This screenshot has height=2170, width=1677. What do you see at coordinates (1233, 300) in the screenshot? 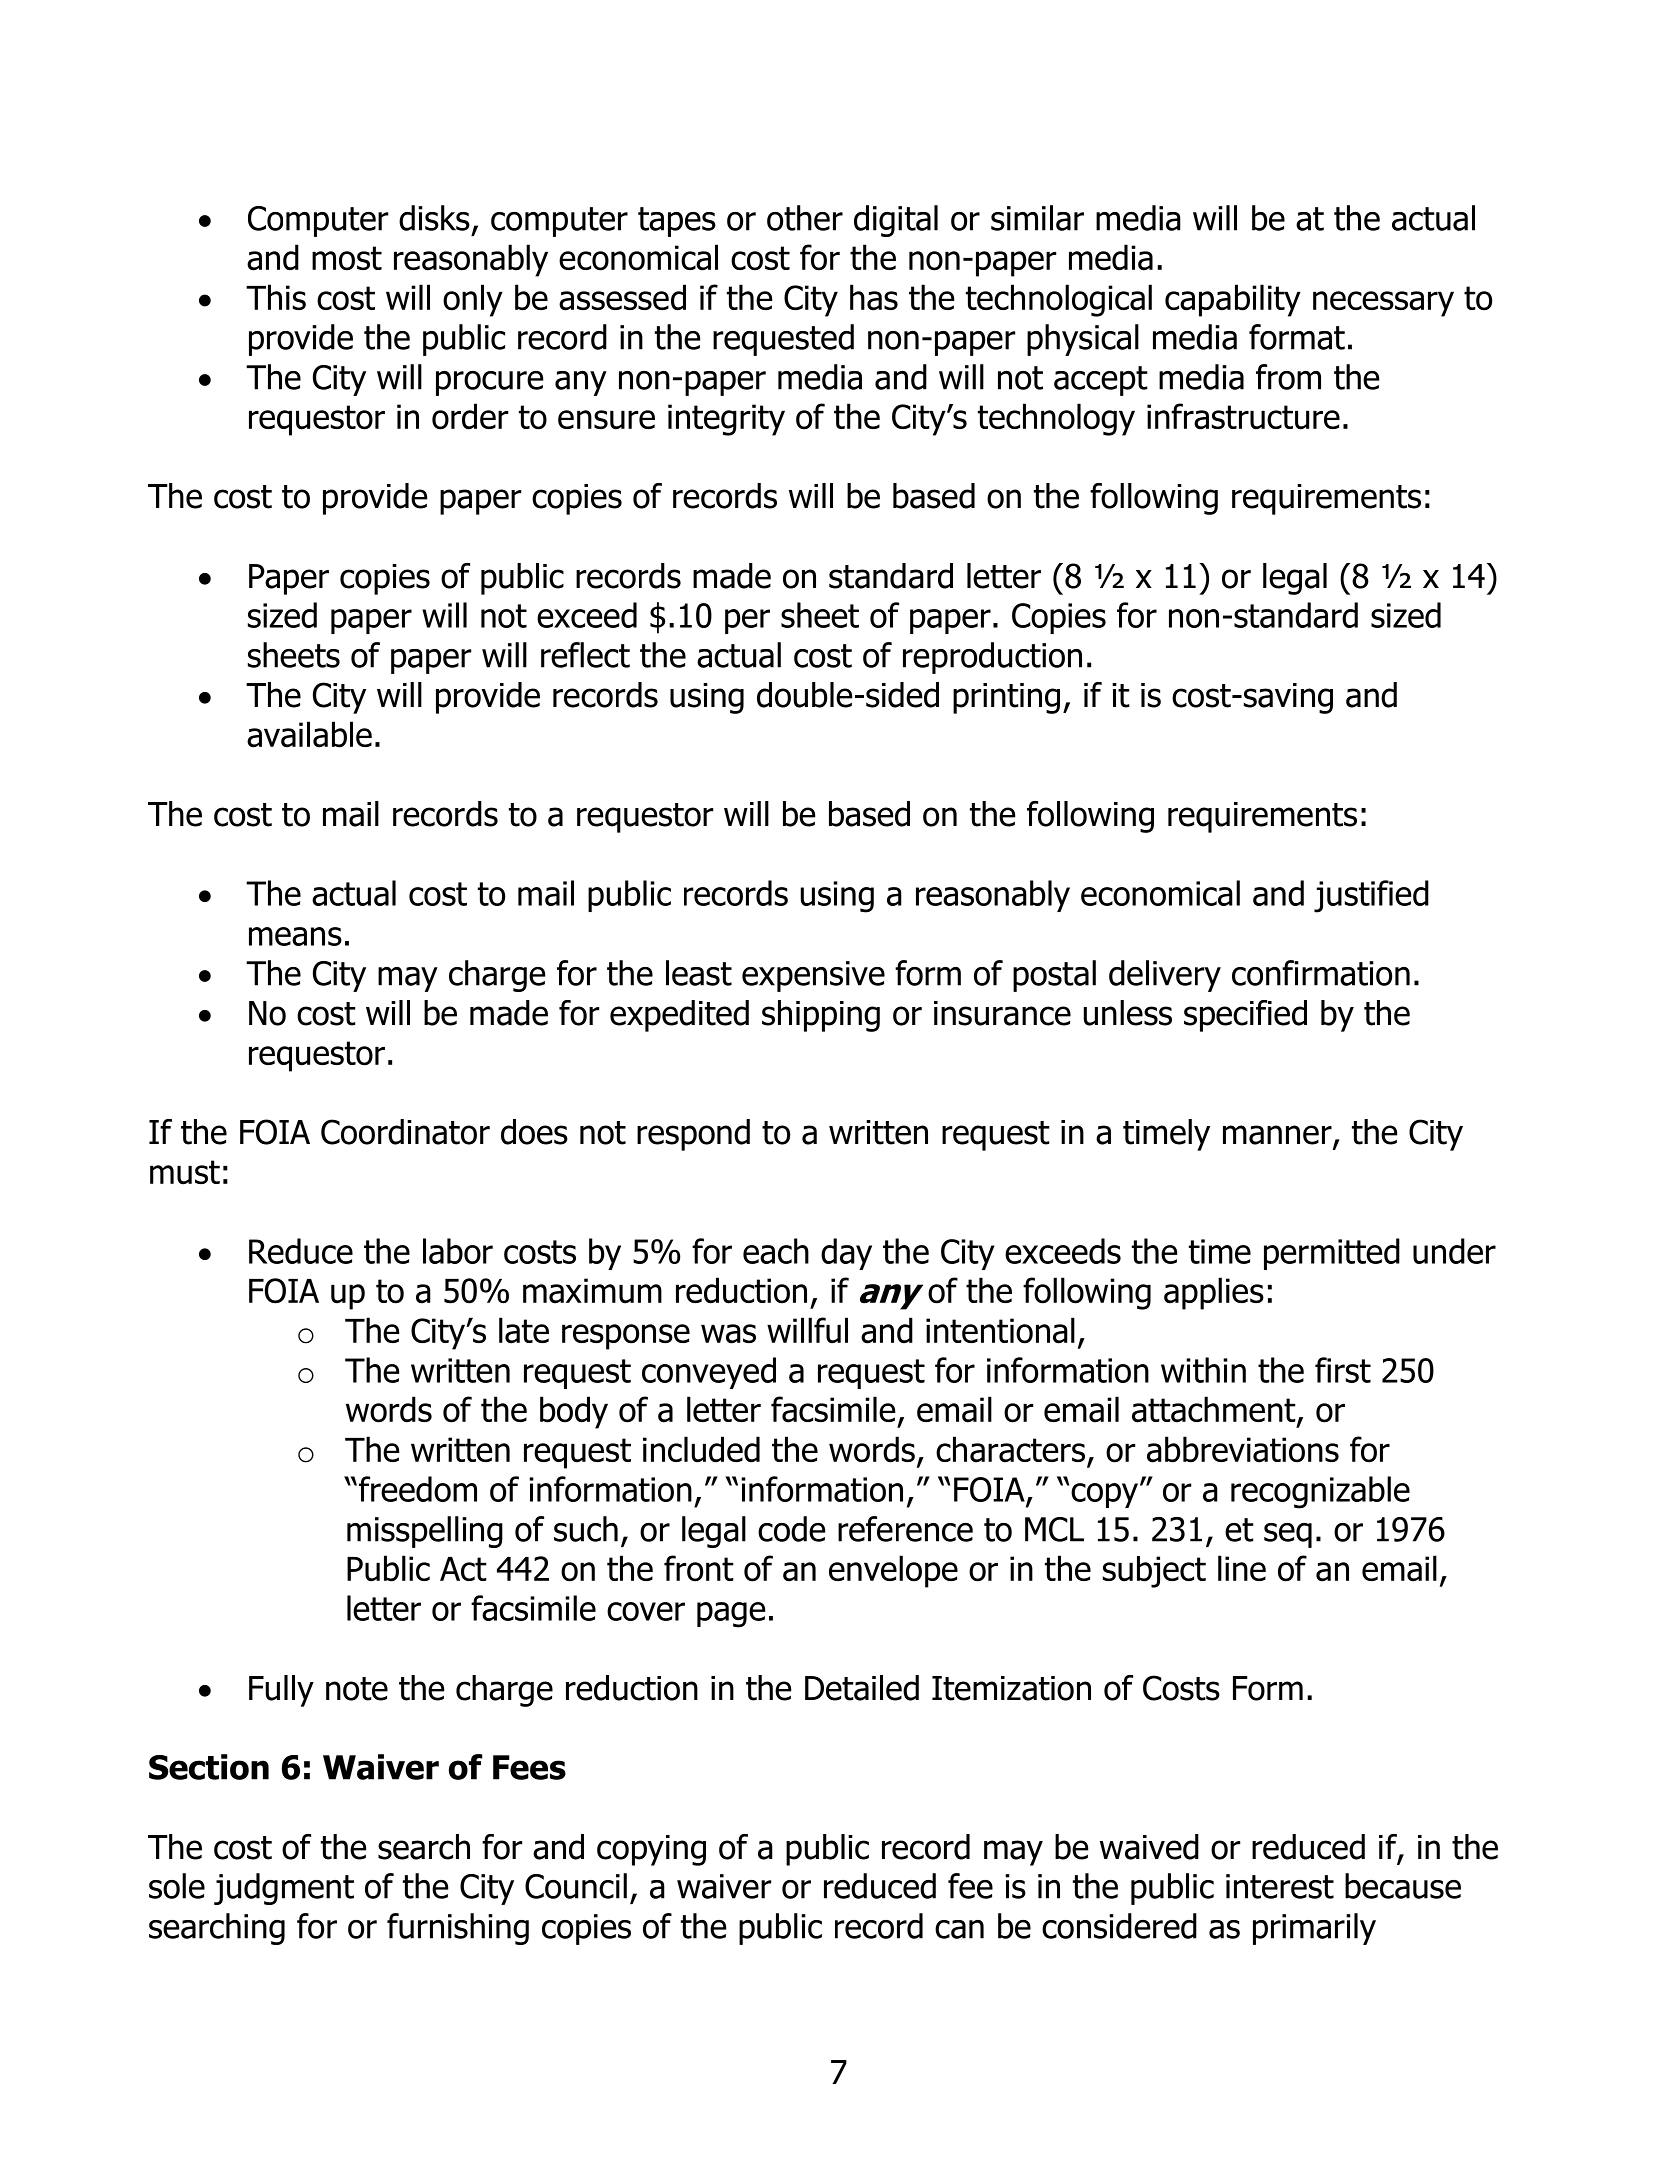
I see `capability` at bounding box center [1233, 300].
